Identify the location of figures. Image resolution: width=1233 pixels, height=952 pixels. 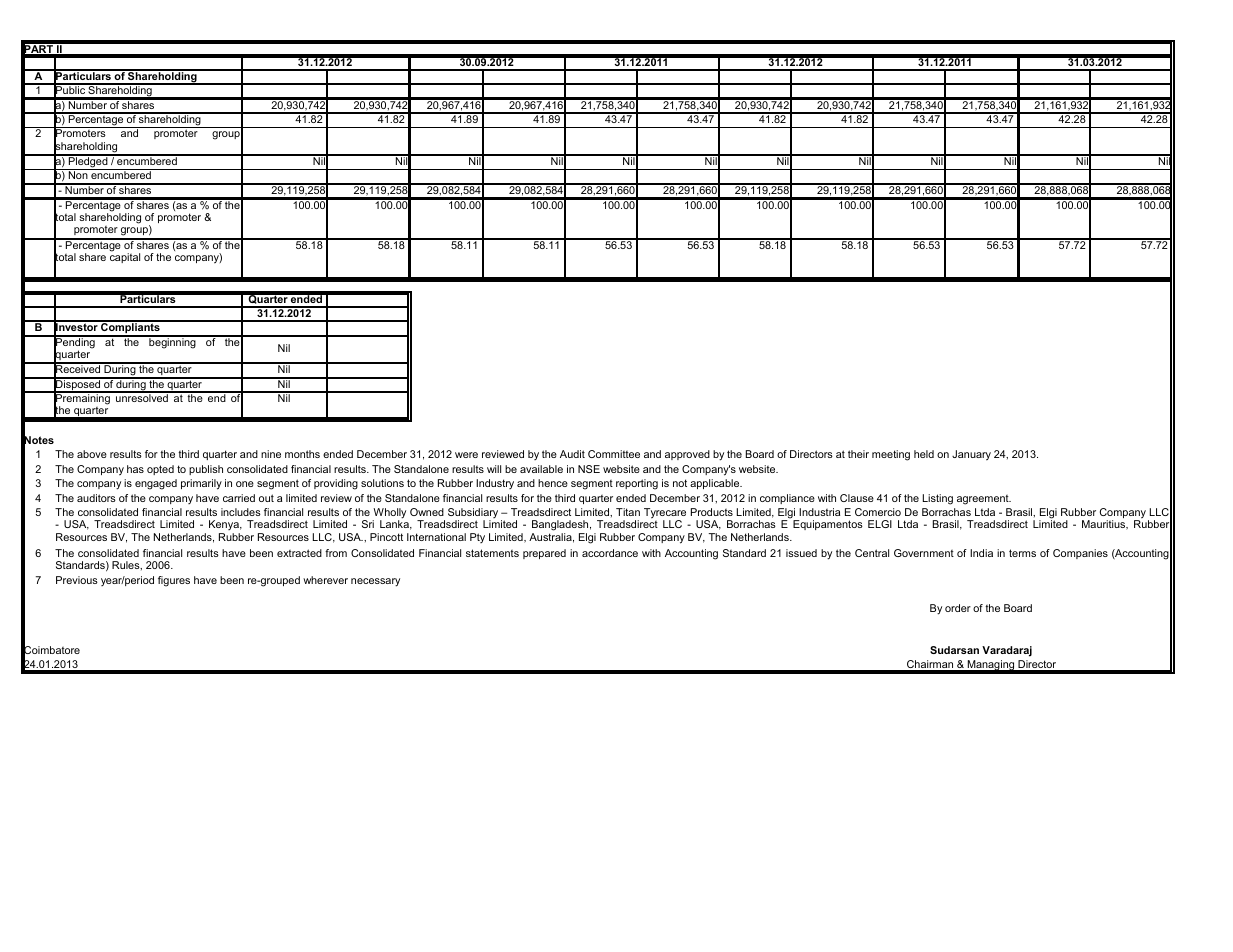
(174, 581).
